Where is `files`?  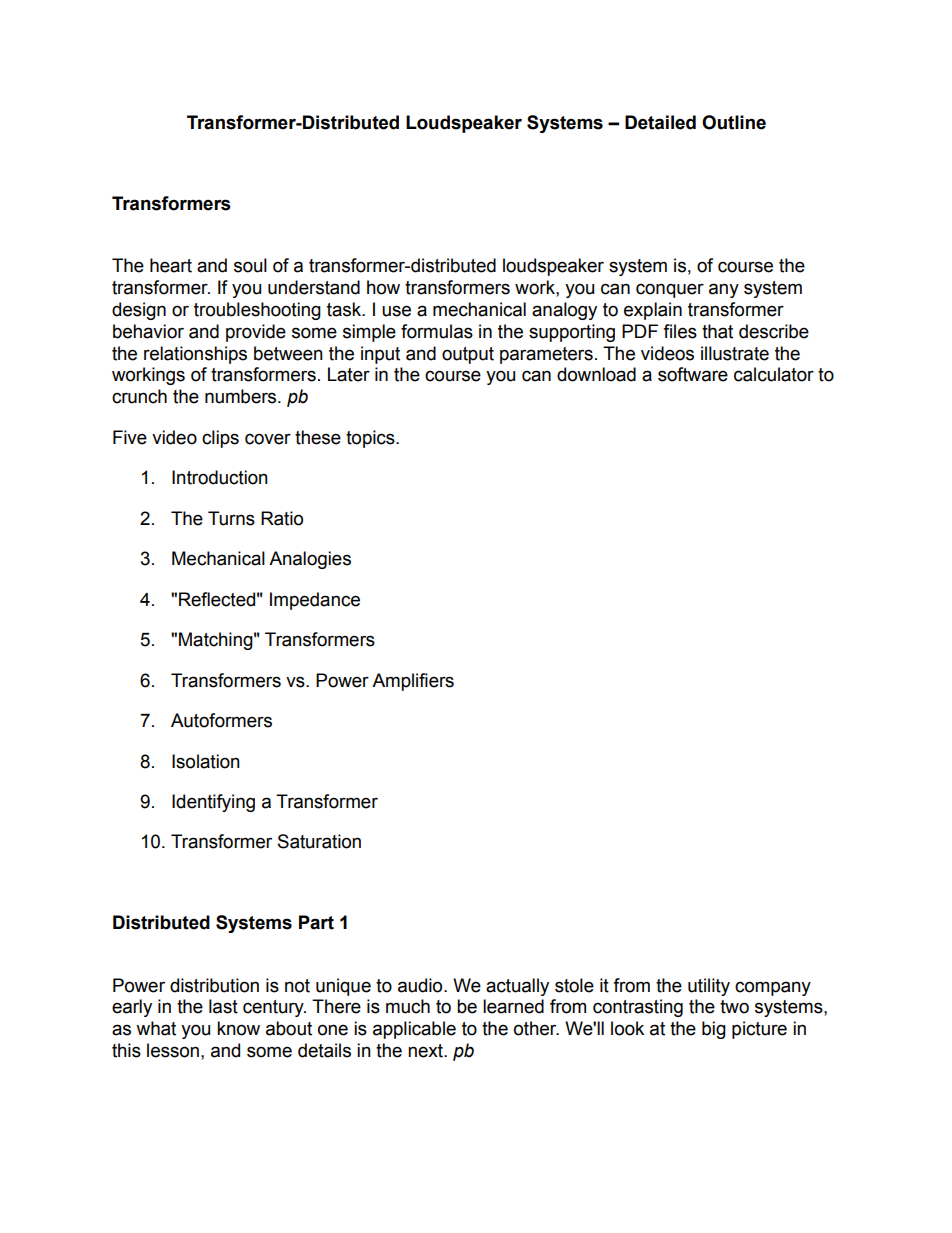
files is located at coordinates (680, 331).
